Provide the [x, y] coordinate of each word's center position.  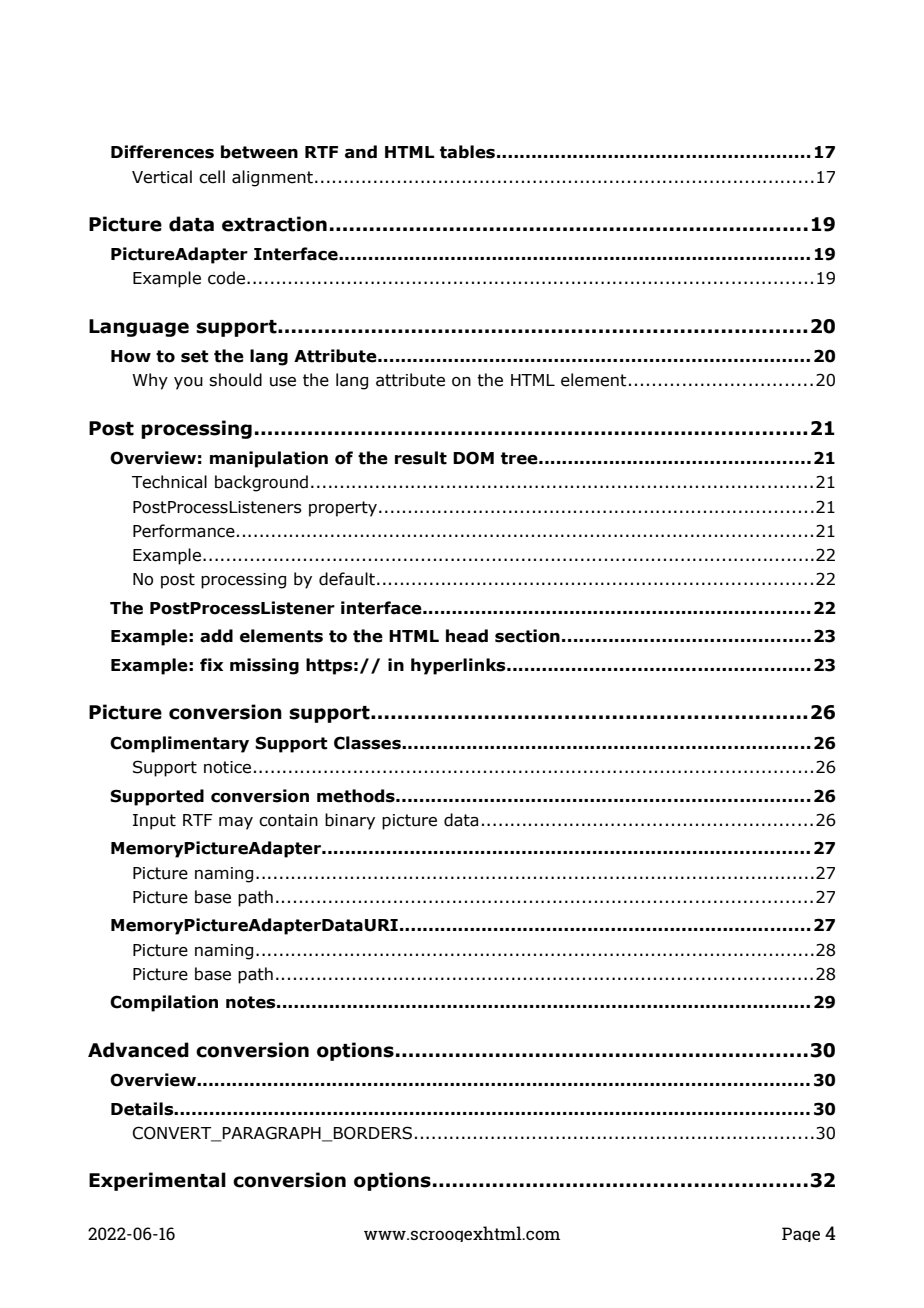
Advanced [138, 1050]
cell [212, 177]
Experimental [157, 1181]
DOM [473, 458]
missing [264, 666]
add [216, 636]
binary [350, 821]
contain [288, 820]
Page [801, 1234]
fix [211, 664]
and [361, 152]
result [421, 458]
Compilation [164, 1003]
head [467, 636]
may [236, 823]
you [188, 383]
